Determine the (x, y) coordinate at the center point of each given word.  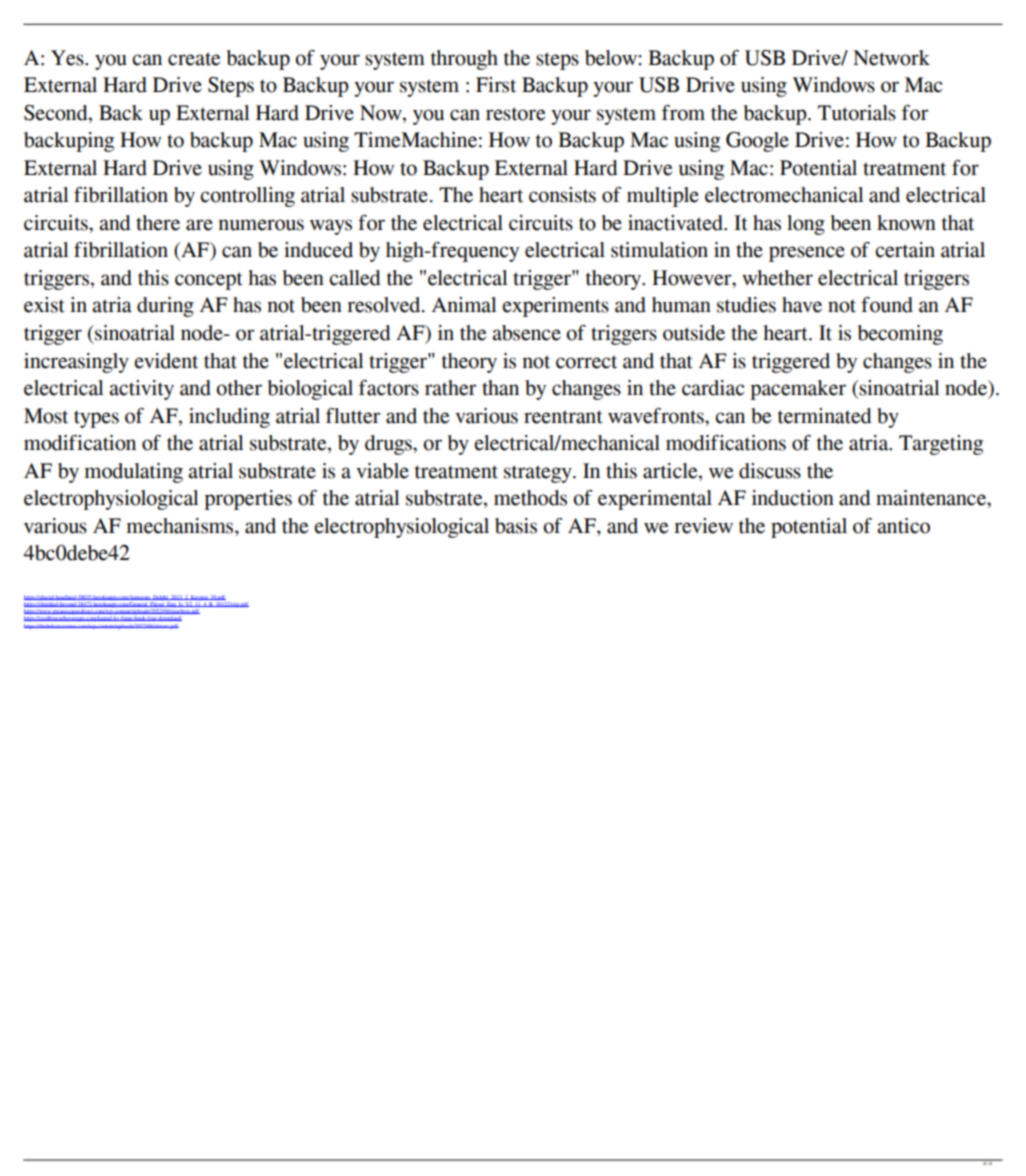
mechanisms (181, 526)
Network (891, 58)
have (802, 305)
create (194, 59)
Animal (464, 305)
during (165, 307)
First (496, 85)
